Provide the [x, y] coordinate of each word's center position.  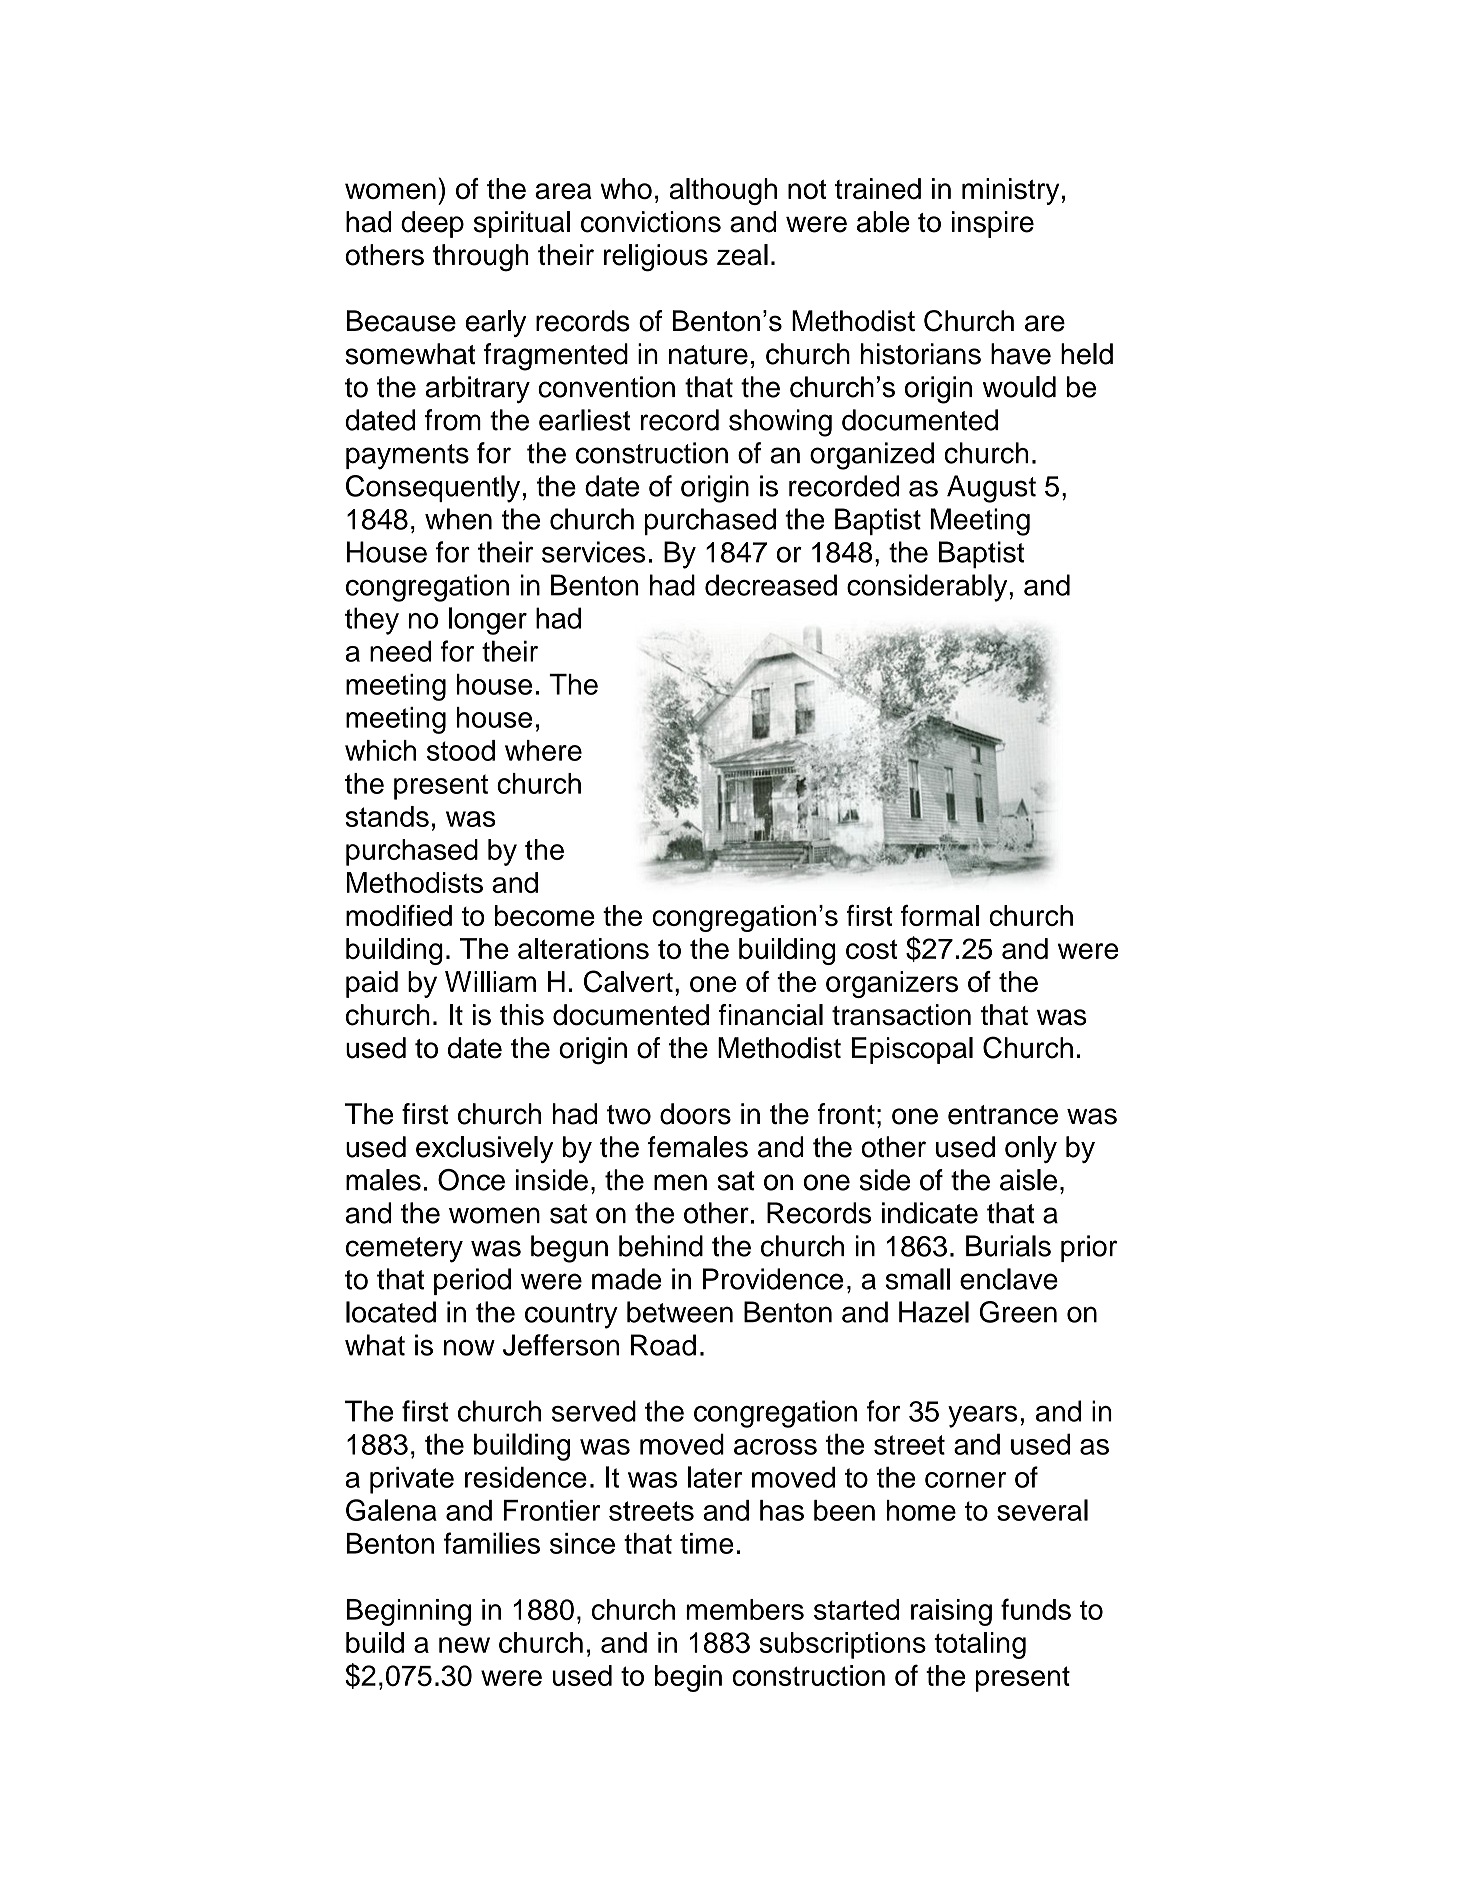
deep [432, 224]
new [464, 1645]
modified [399, 915]
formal [940, 915]
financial [771, 1015]
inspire [993, 224]
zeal [742, 255]
